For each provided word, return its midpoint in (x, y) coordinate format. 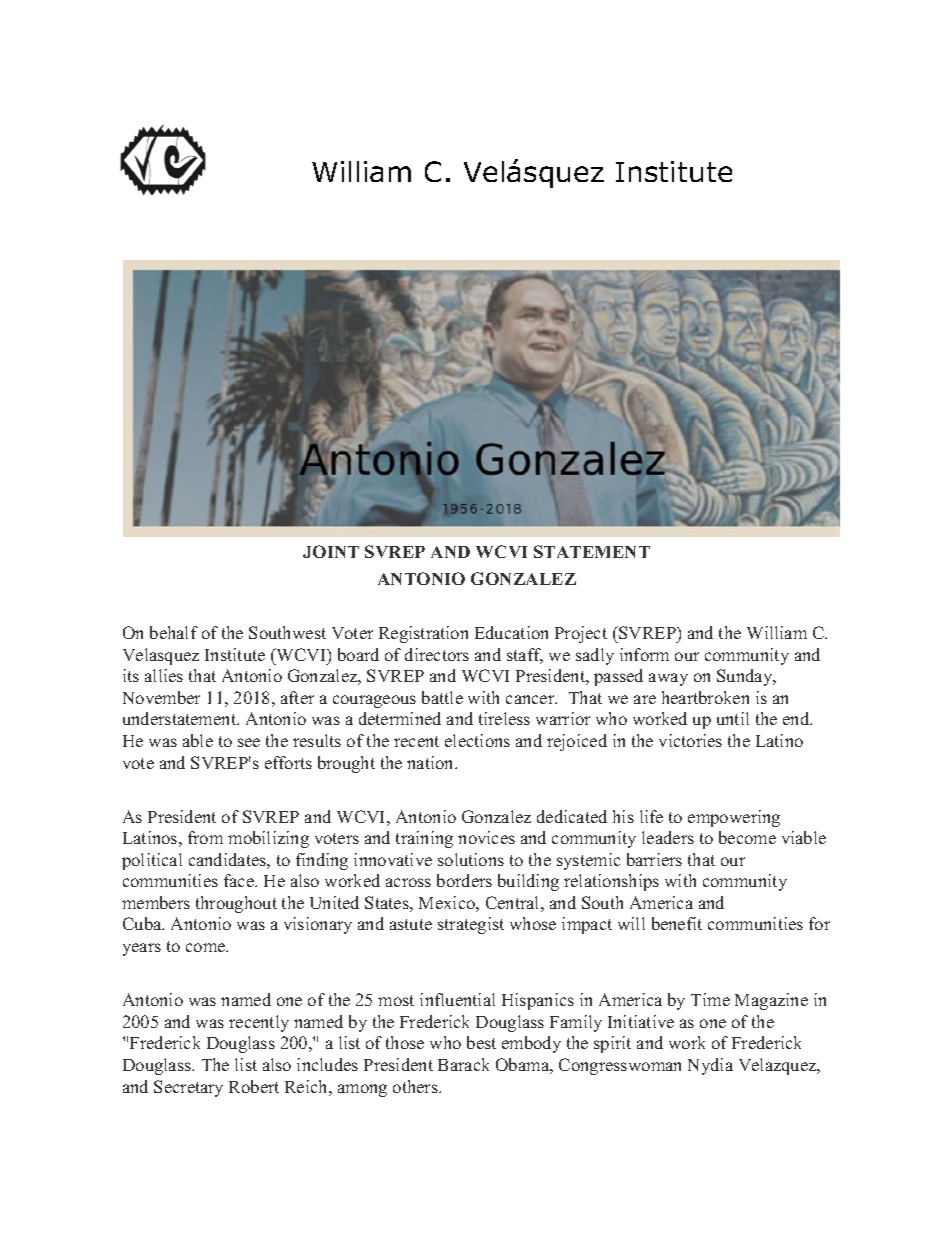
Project (581, 634)
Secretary (188, 1088)
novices (486, 837)
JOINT (331, 551)
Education (511, 632)
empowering (734, 818)
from (205, 837)
